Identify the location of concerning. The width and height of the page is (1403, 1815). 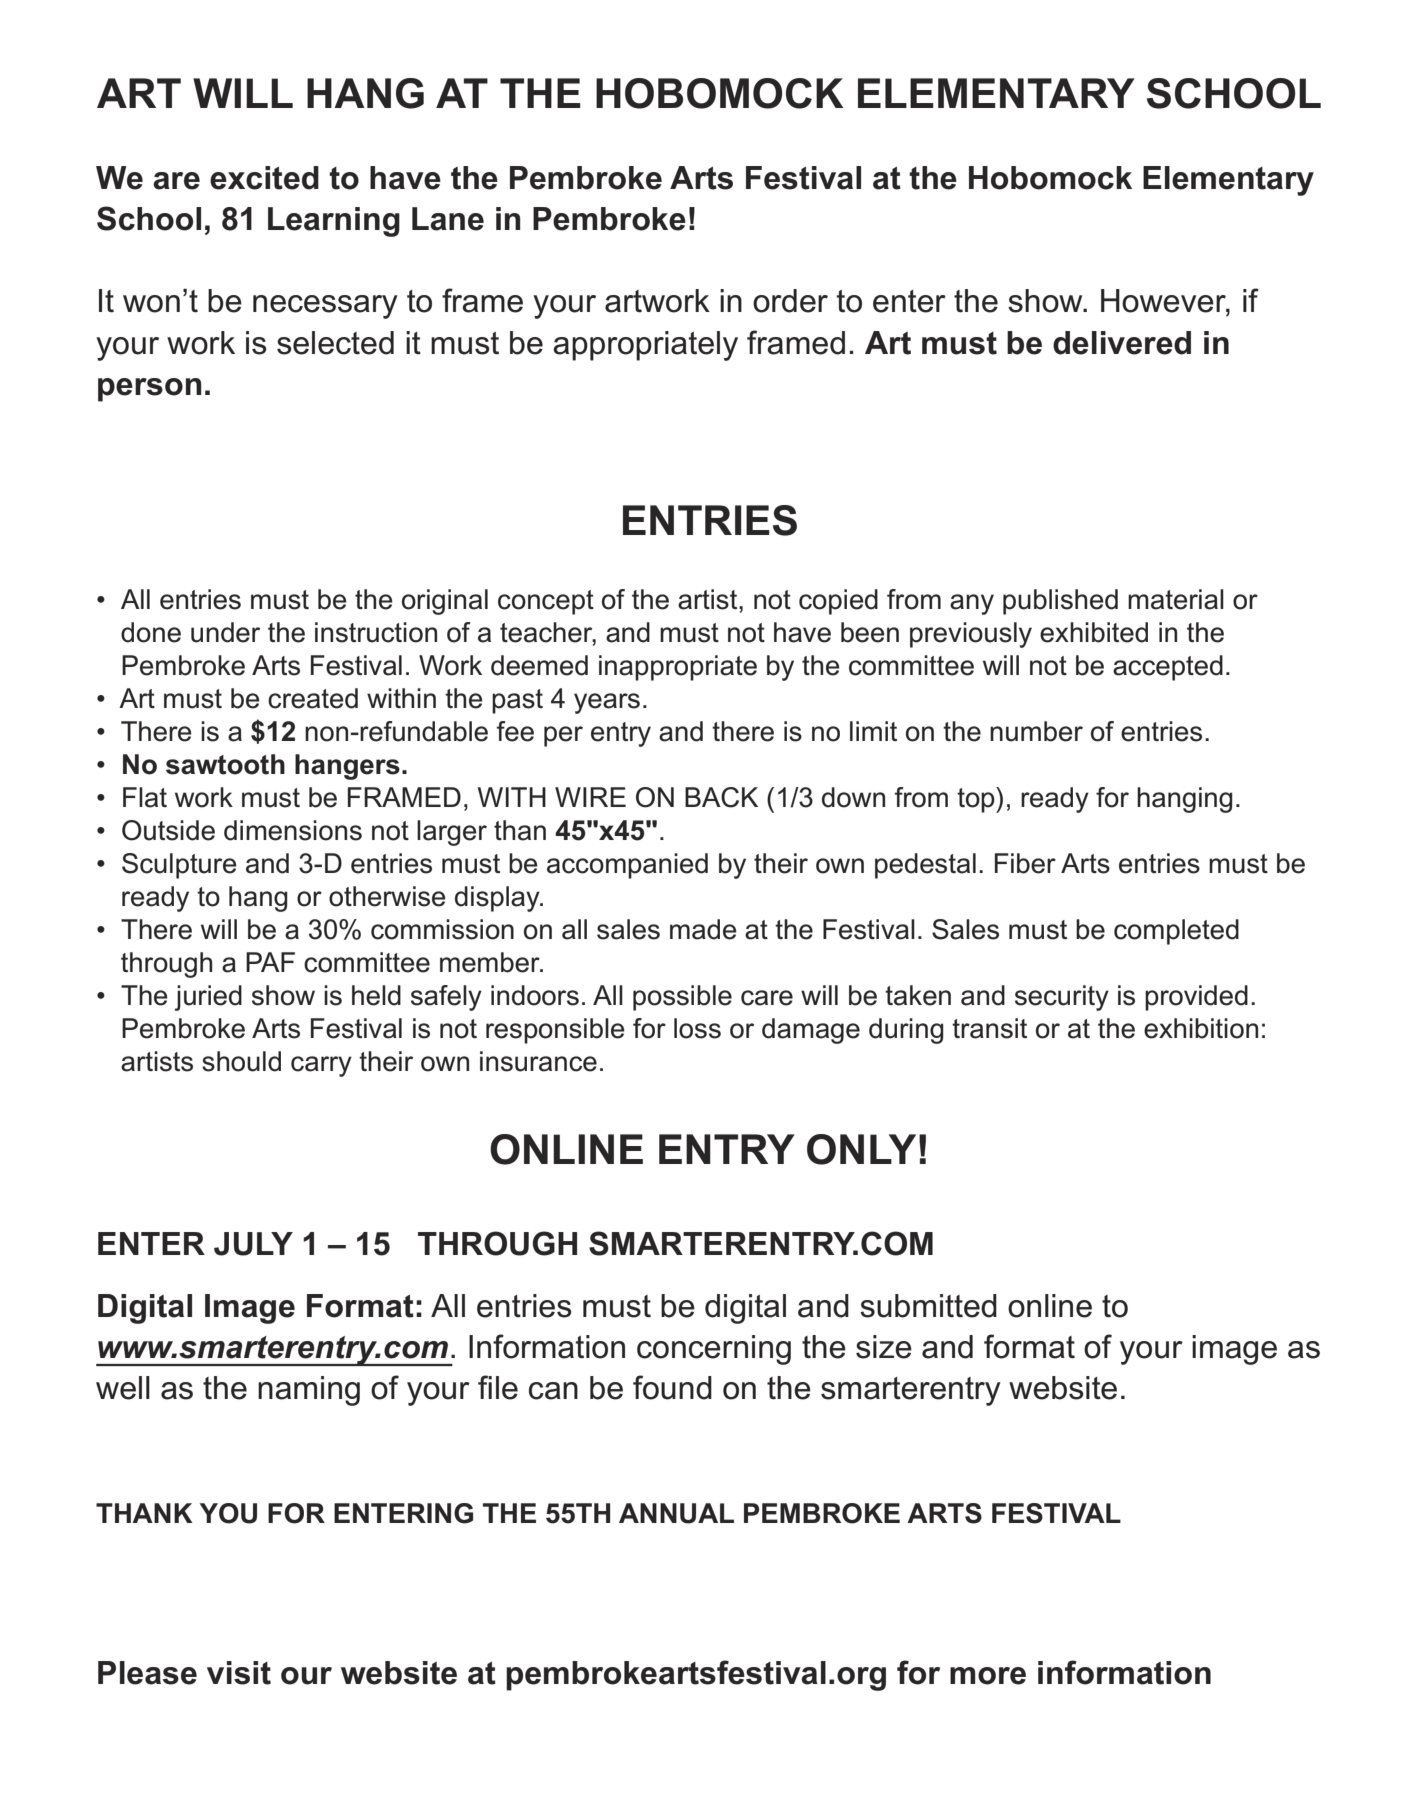
(714, 1350).
